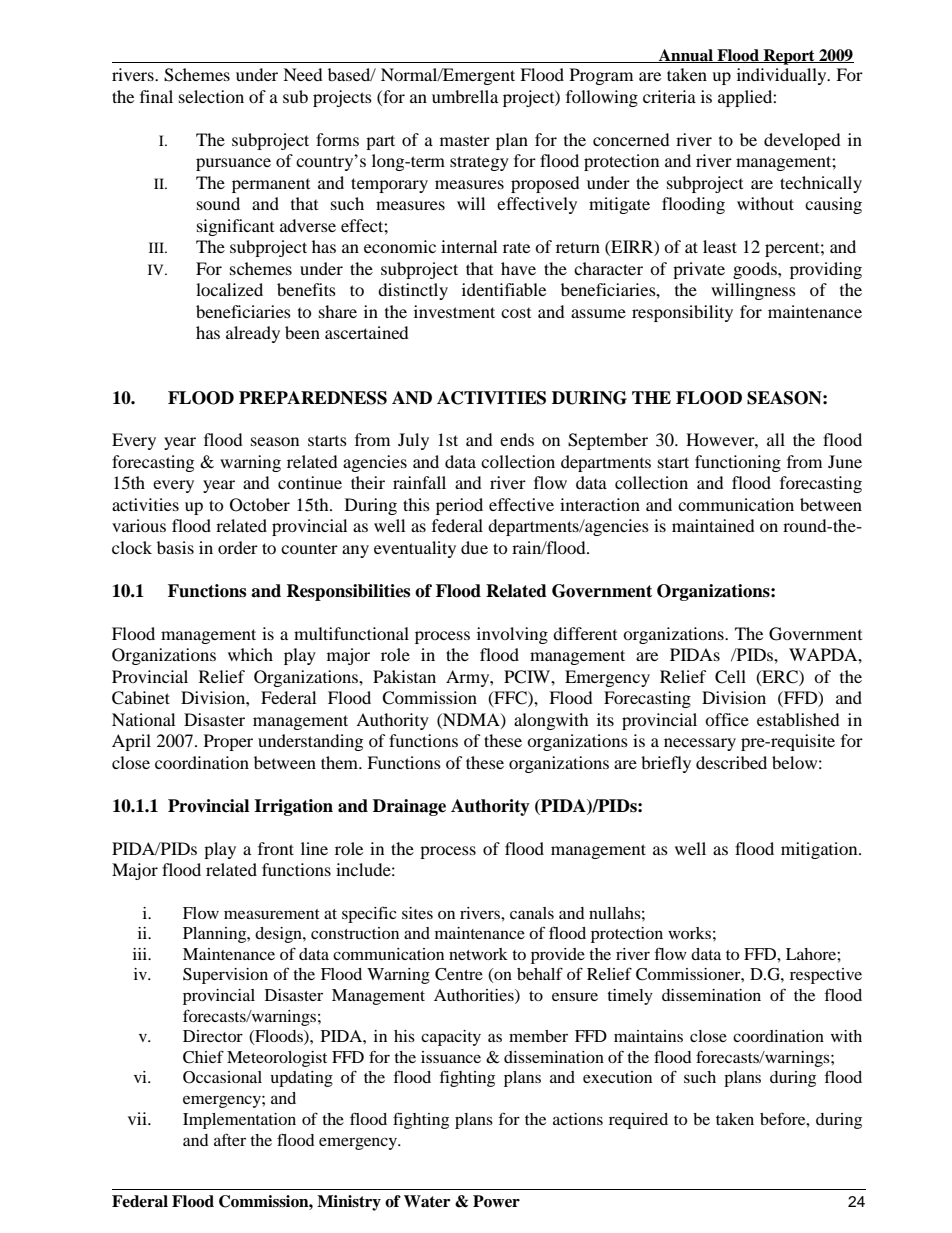 The width and height of the screenshot is (952, 1233). I want to click on mitigation, so click(820, 850).
